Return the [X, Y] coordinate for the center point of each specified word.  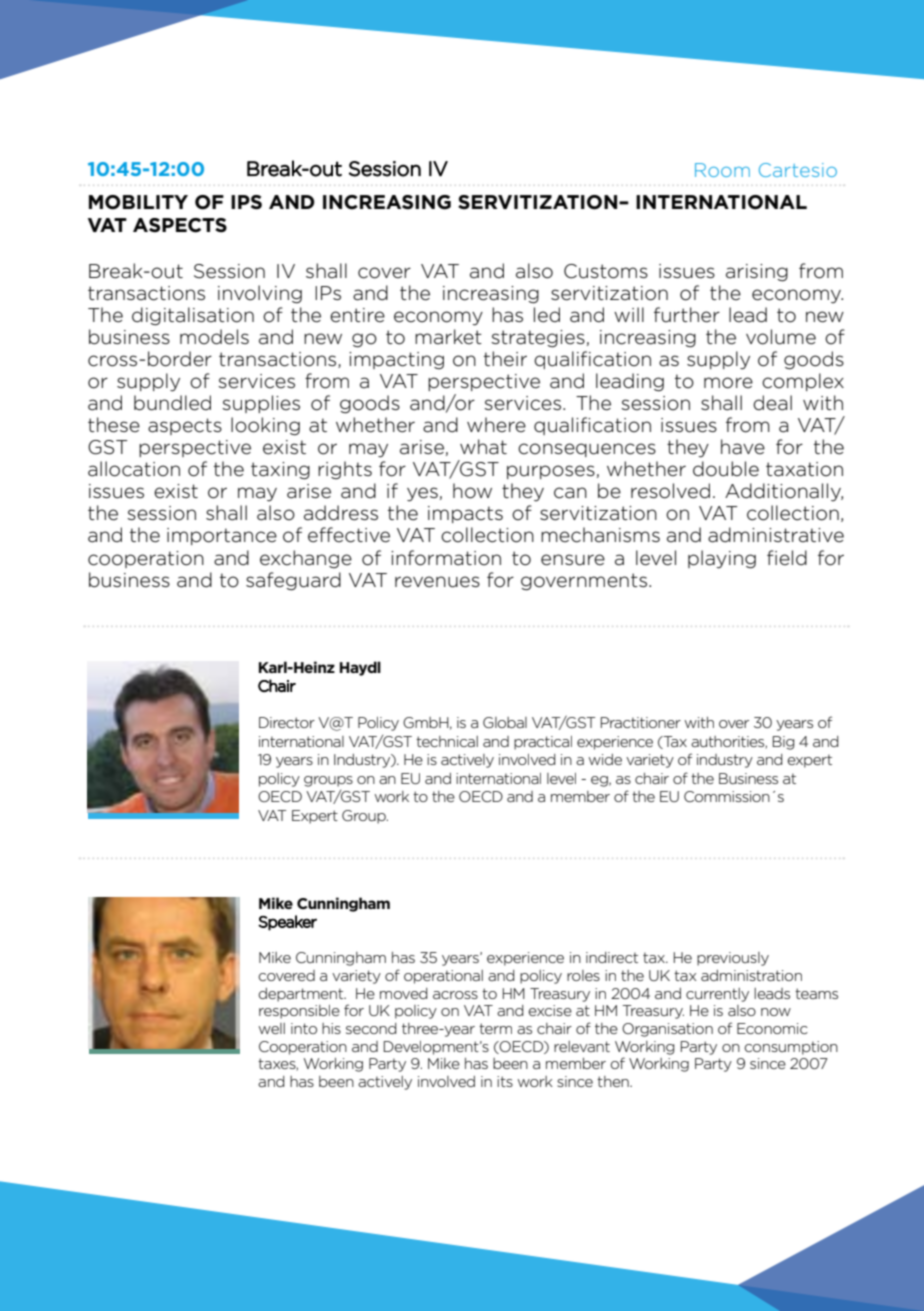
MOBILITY [138, 202]
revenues [437, 582]
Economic [772, 1028]
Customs [606, 271]
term [495, 1028]
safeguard [293, 581]
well [272, 1028]
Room [722, 170]
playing [722, 559]
